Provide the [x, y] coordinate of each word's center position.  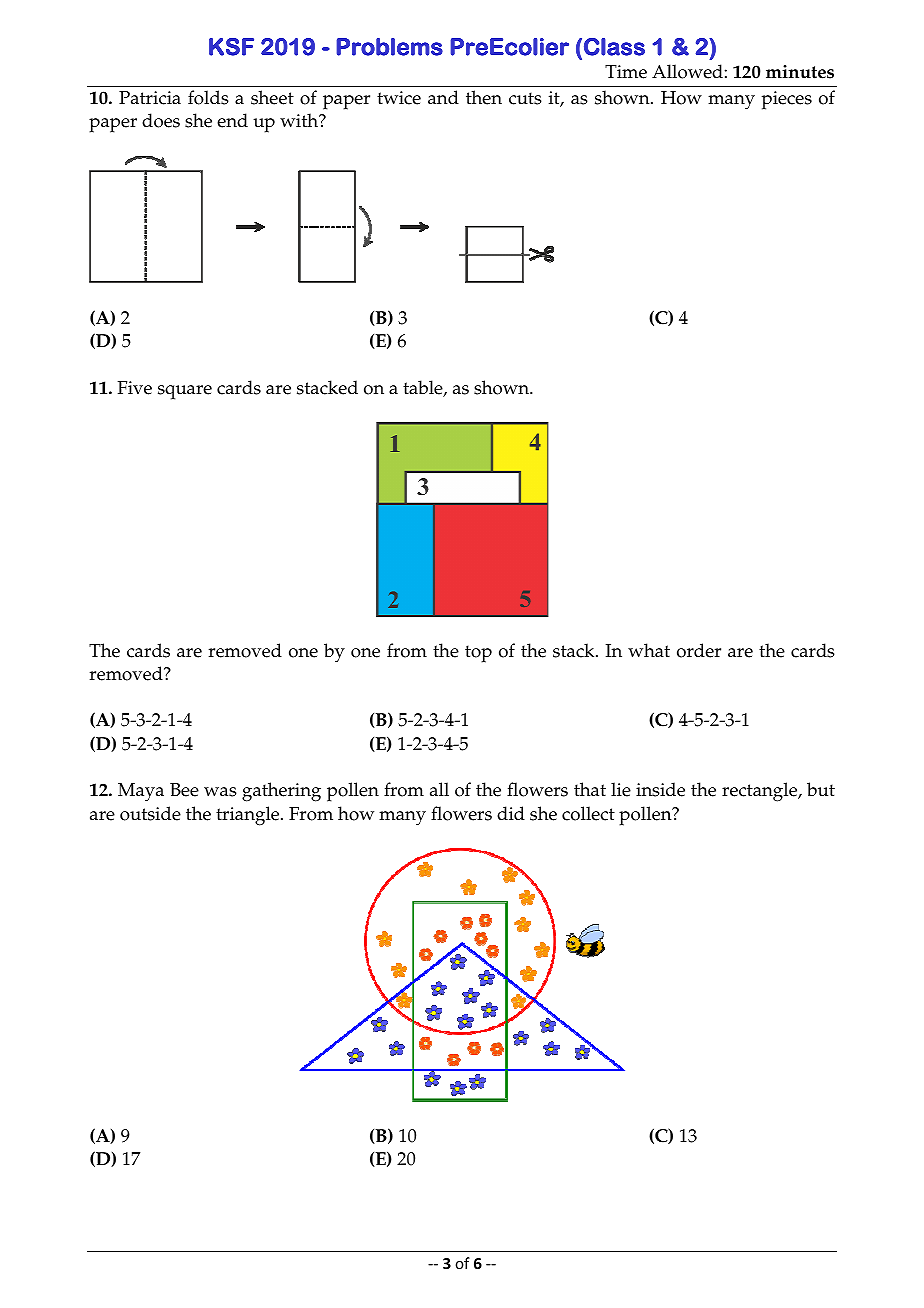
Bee [184, 790]
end [232, 120]
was [220, 792]
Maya [141, 792]
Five [135, 388]
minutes [800, 72]
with [300, 120]
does [161, 120]
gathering [281, 792]
